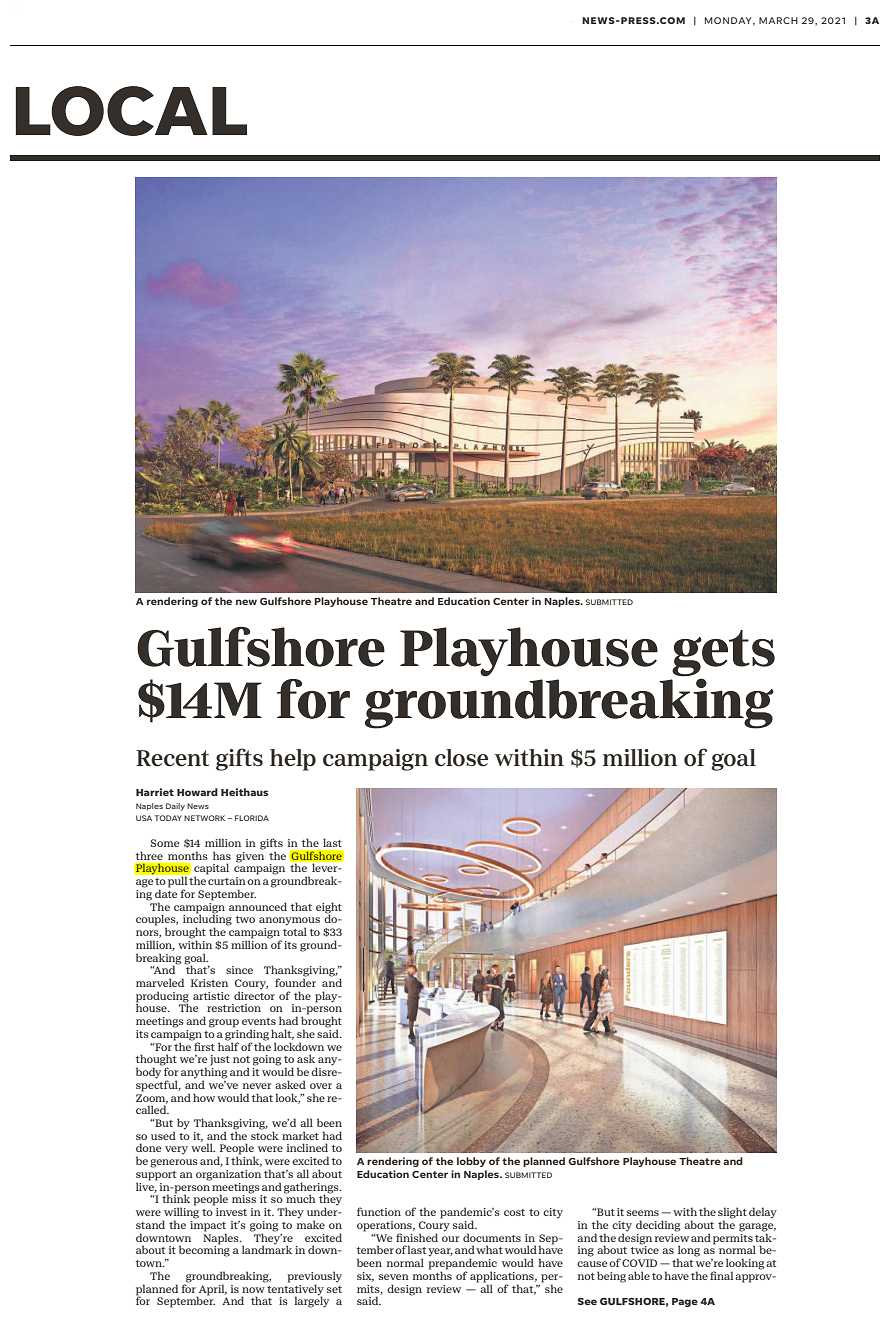 The image size is (896, 1322). Describe the element at coordinates (329, 908) in the image. I see `eight` at that location.
